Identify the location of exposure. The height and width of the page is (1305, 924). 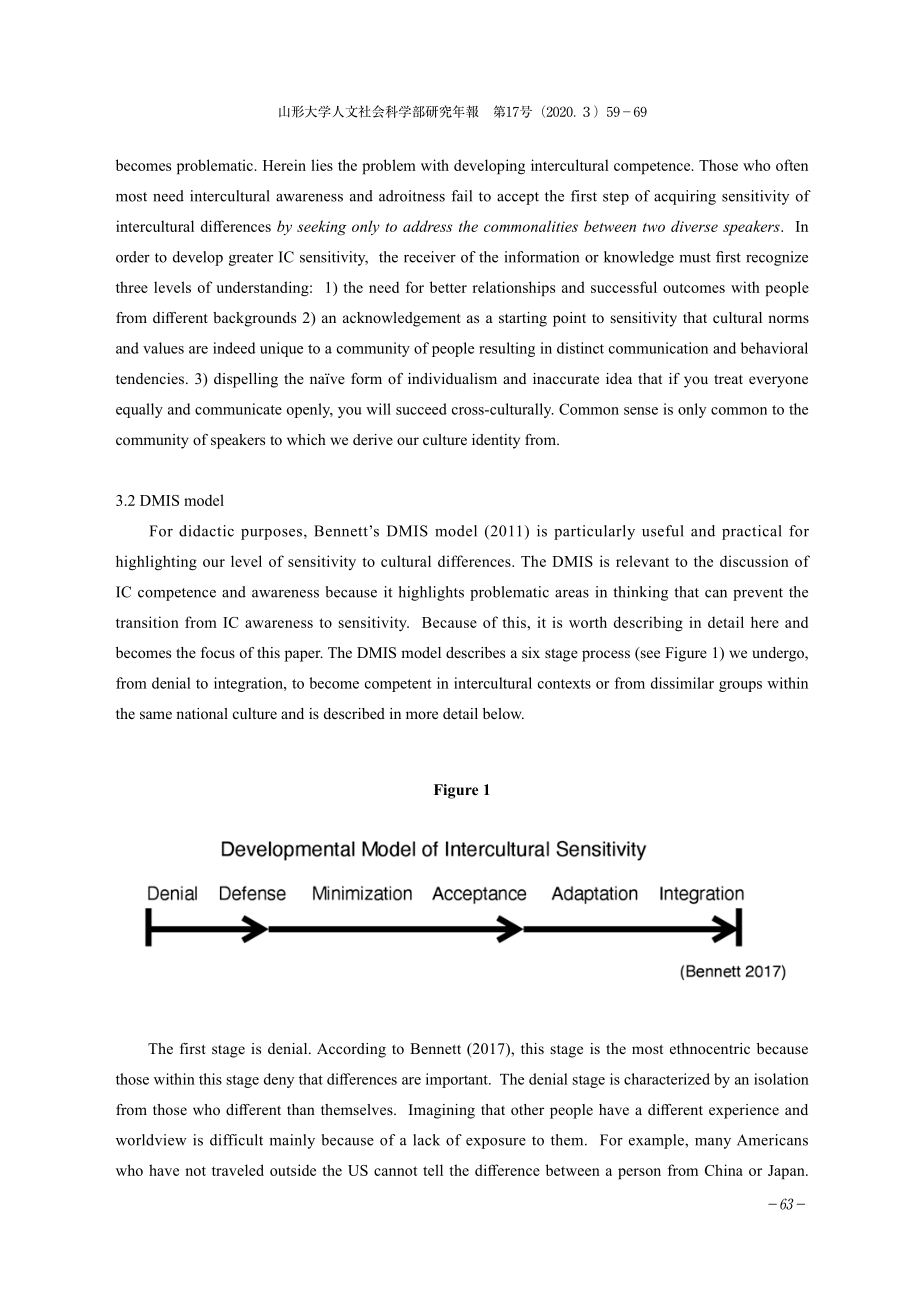
(496, 1143).
